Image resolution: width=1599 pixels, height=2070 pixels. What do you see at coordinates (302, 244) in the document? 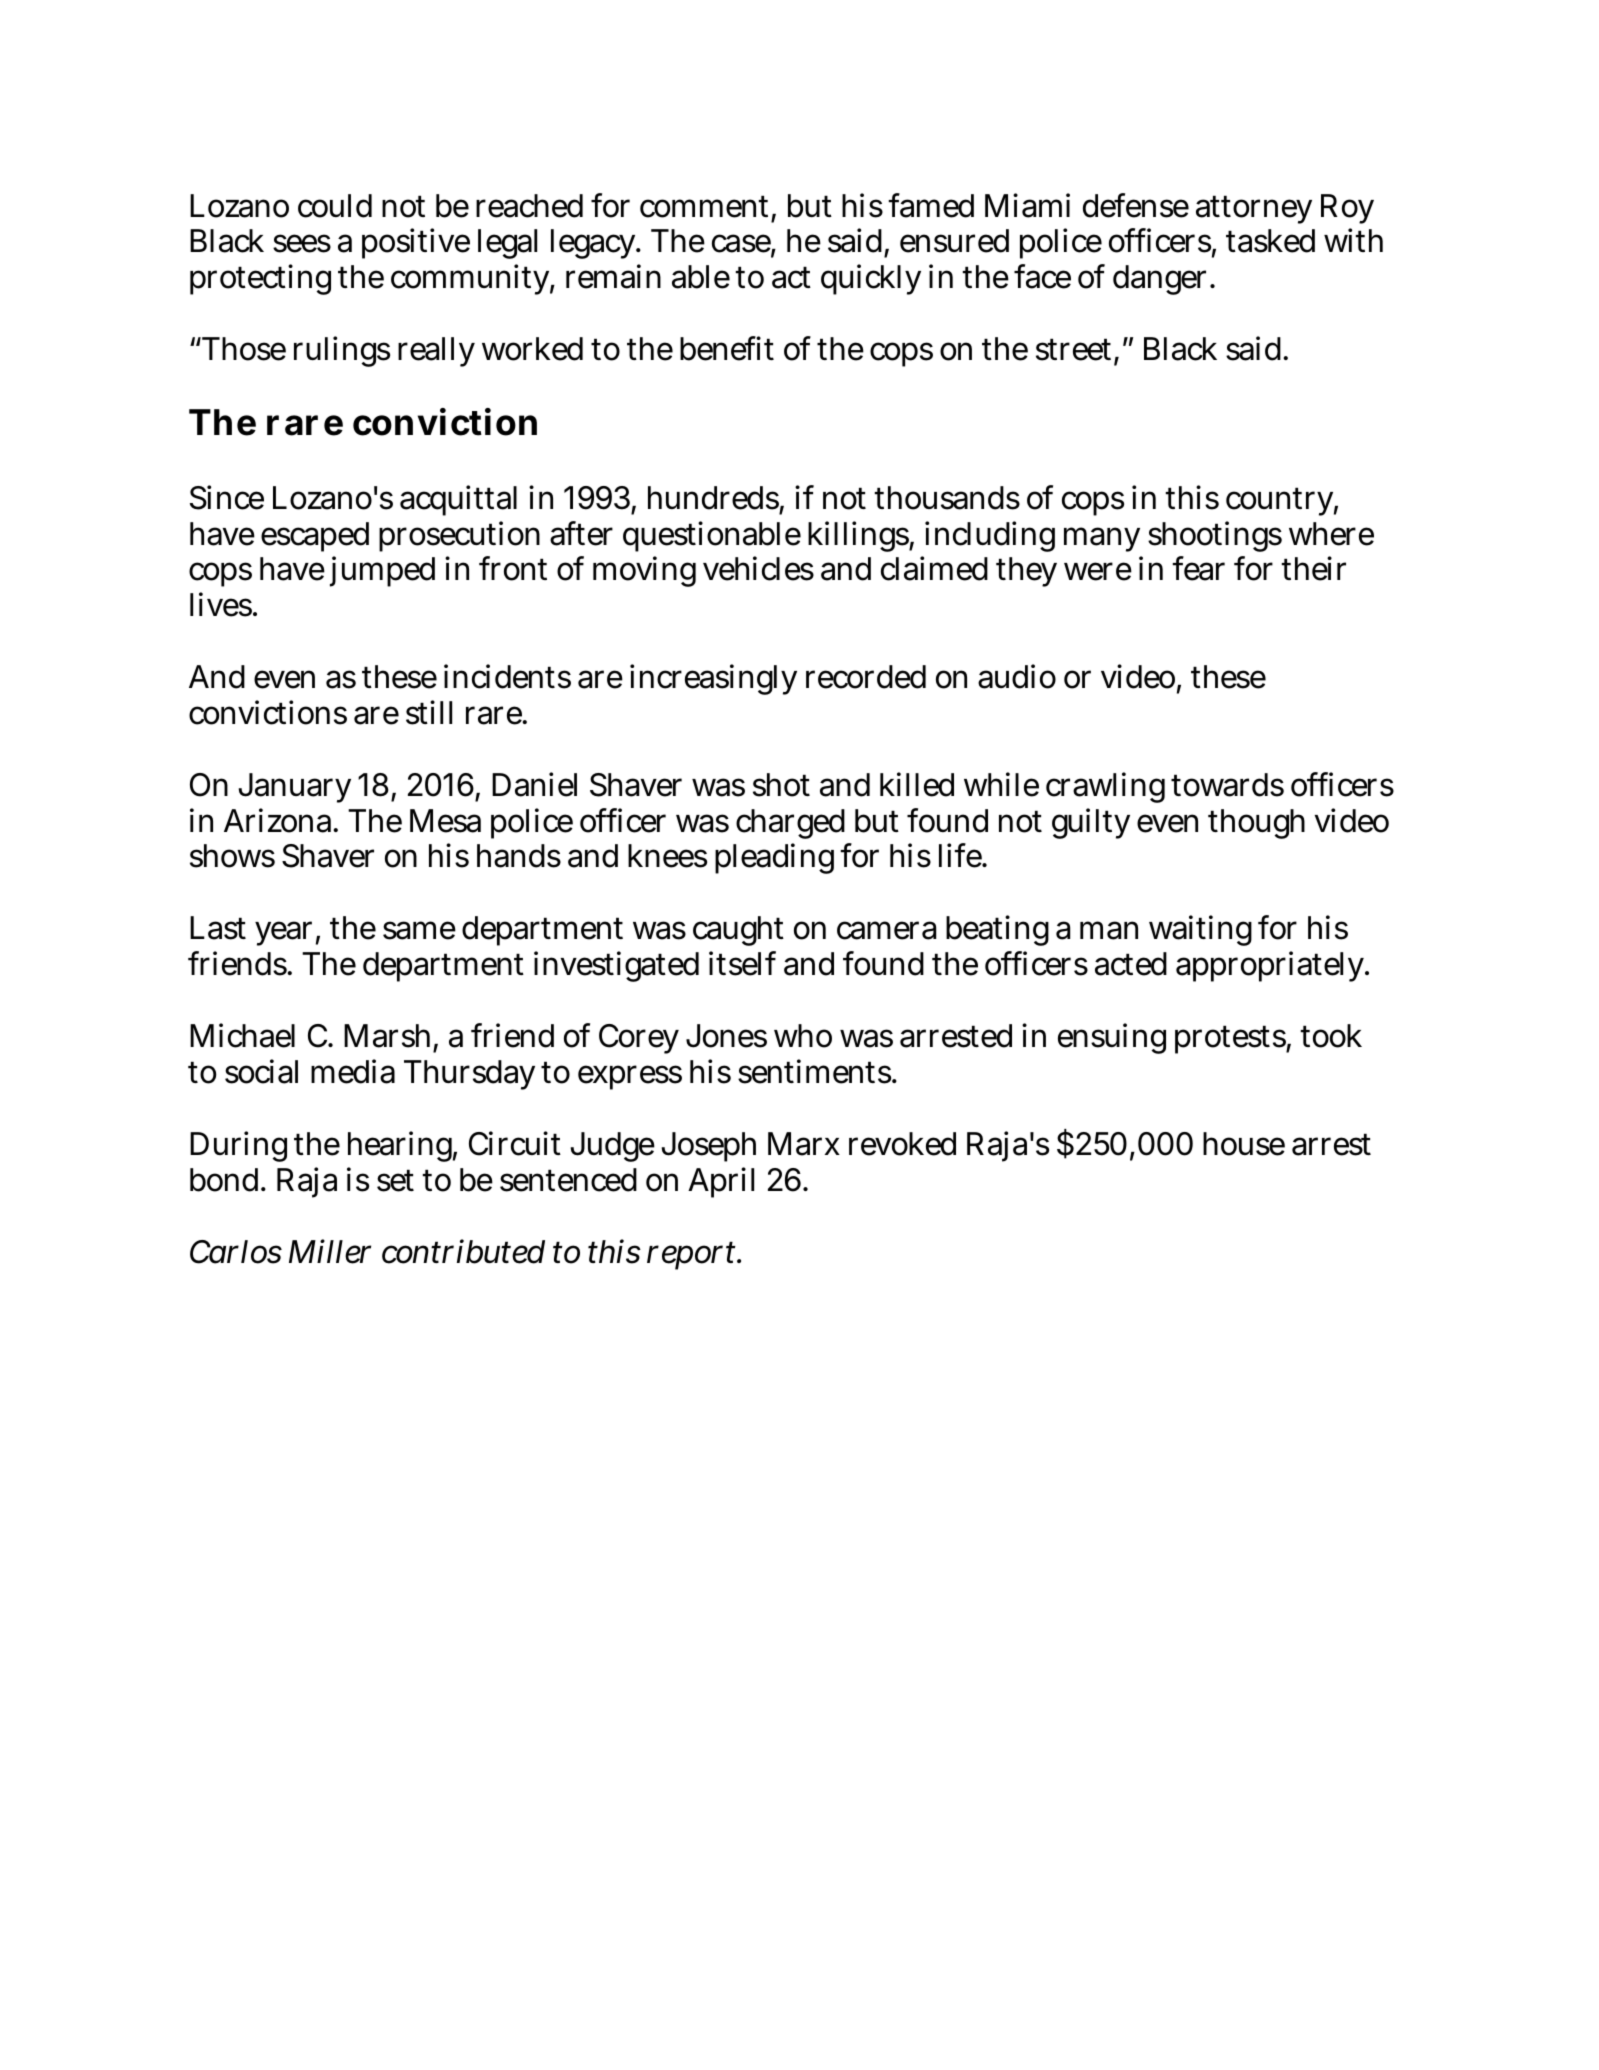
I see `sees` at bounding box center [302, 244].
